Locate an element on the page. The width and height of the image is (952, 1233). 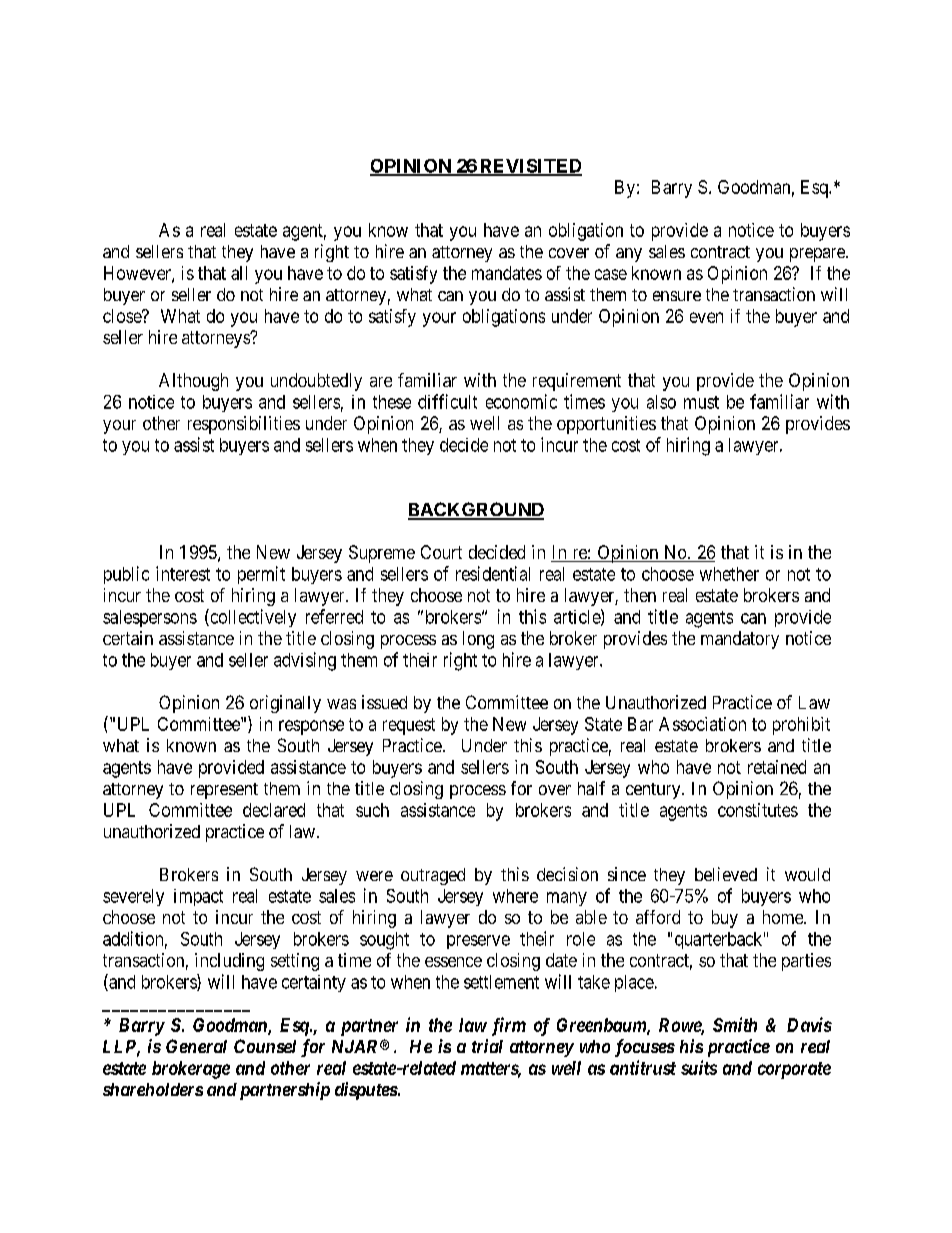
represent is located at coordinates (224, 791).
